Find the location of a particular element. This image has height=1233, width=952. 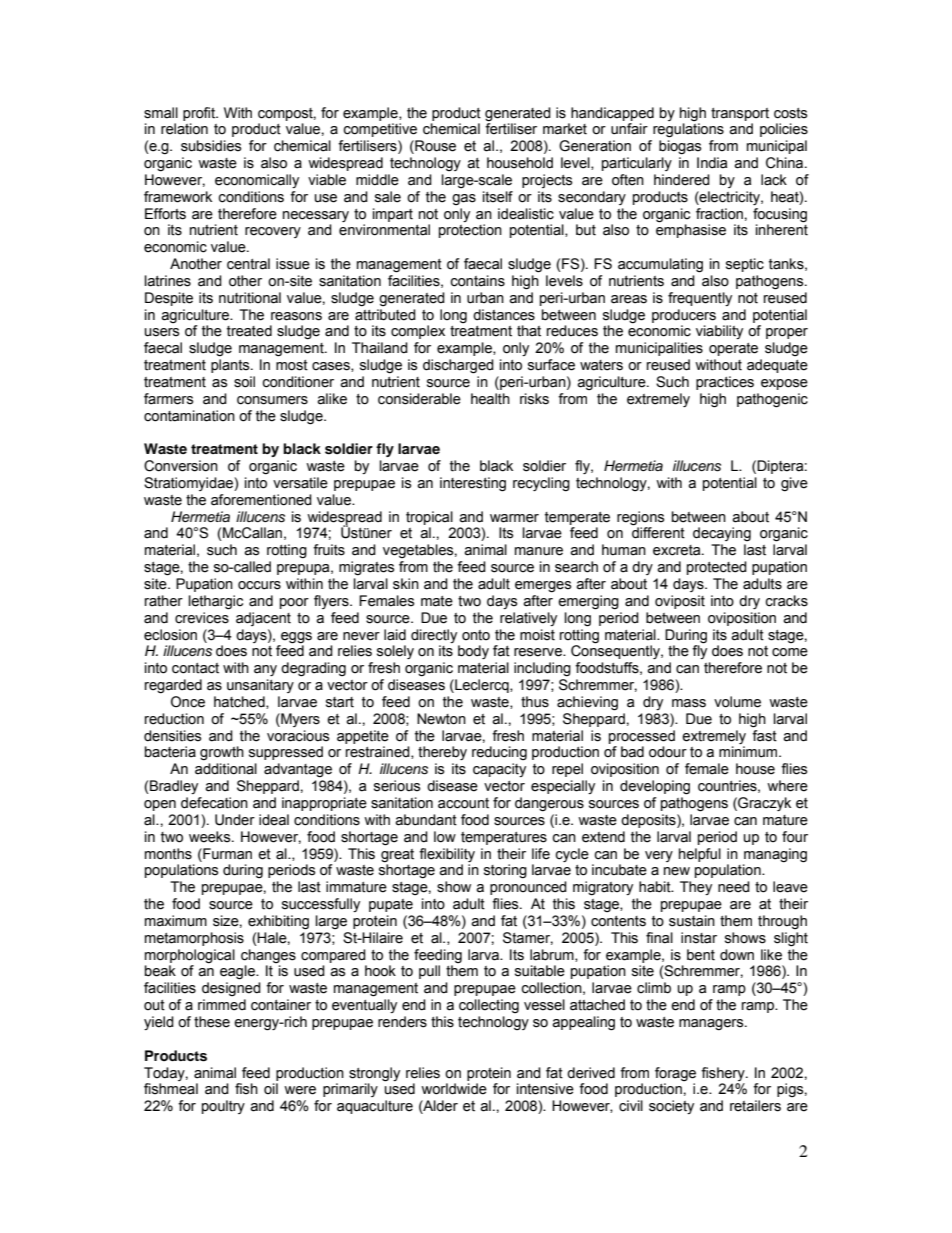

were is located at coordinates (300, 1090).
